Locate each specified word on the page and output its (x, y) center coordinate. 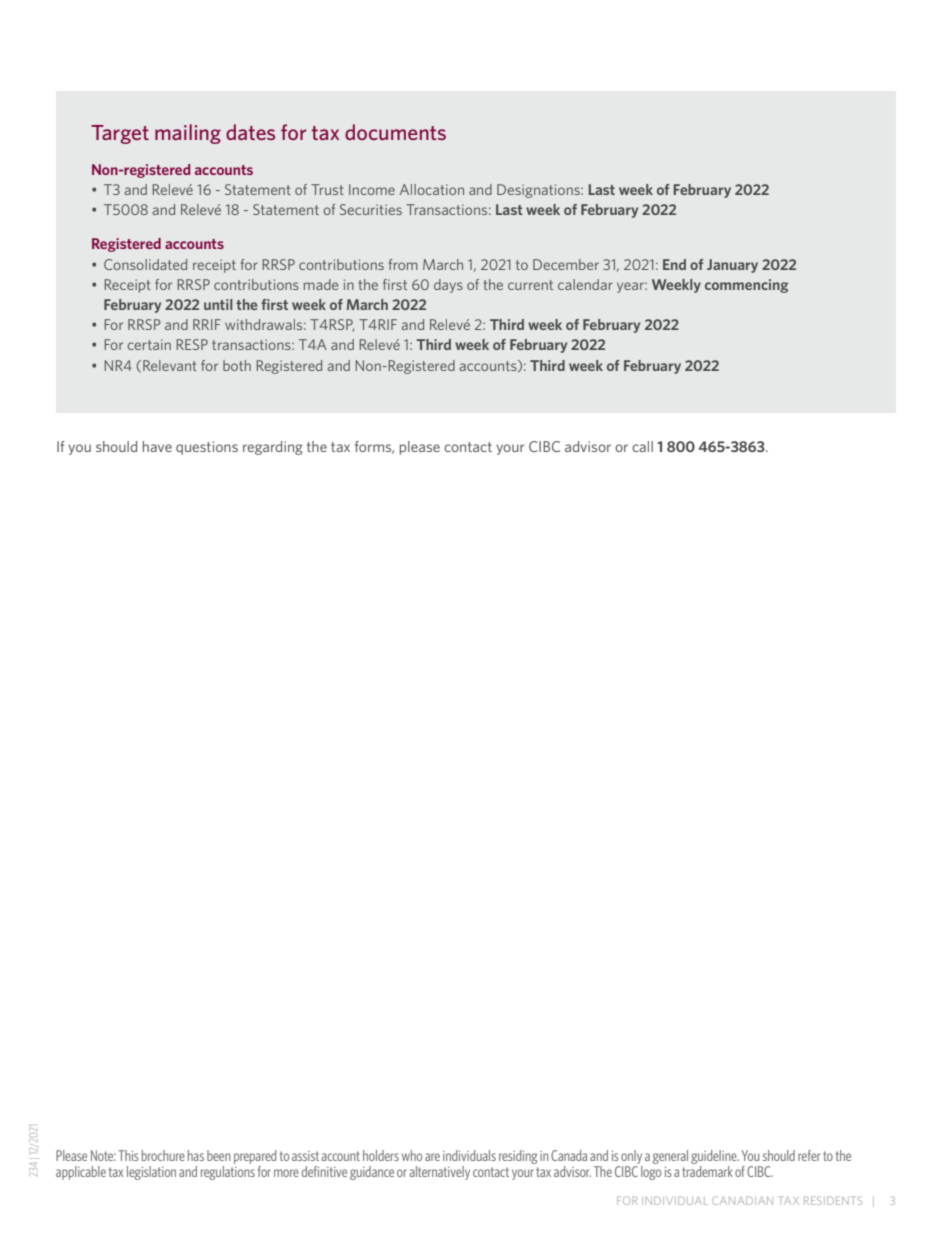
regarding (273, 448)
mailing (188, 134)
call (642, 446)
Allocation (432, 189)
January (732, 266)
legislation (151, 1173)
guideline (715, 1158)
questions (207, 448)
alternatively (440, 1173)
